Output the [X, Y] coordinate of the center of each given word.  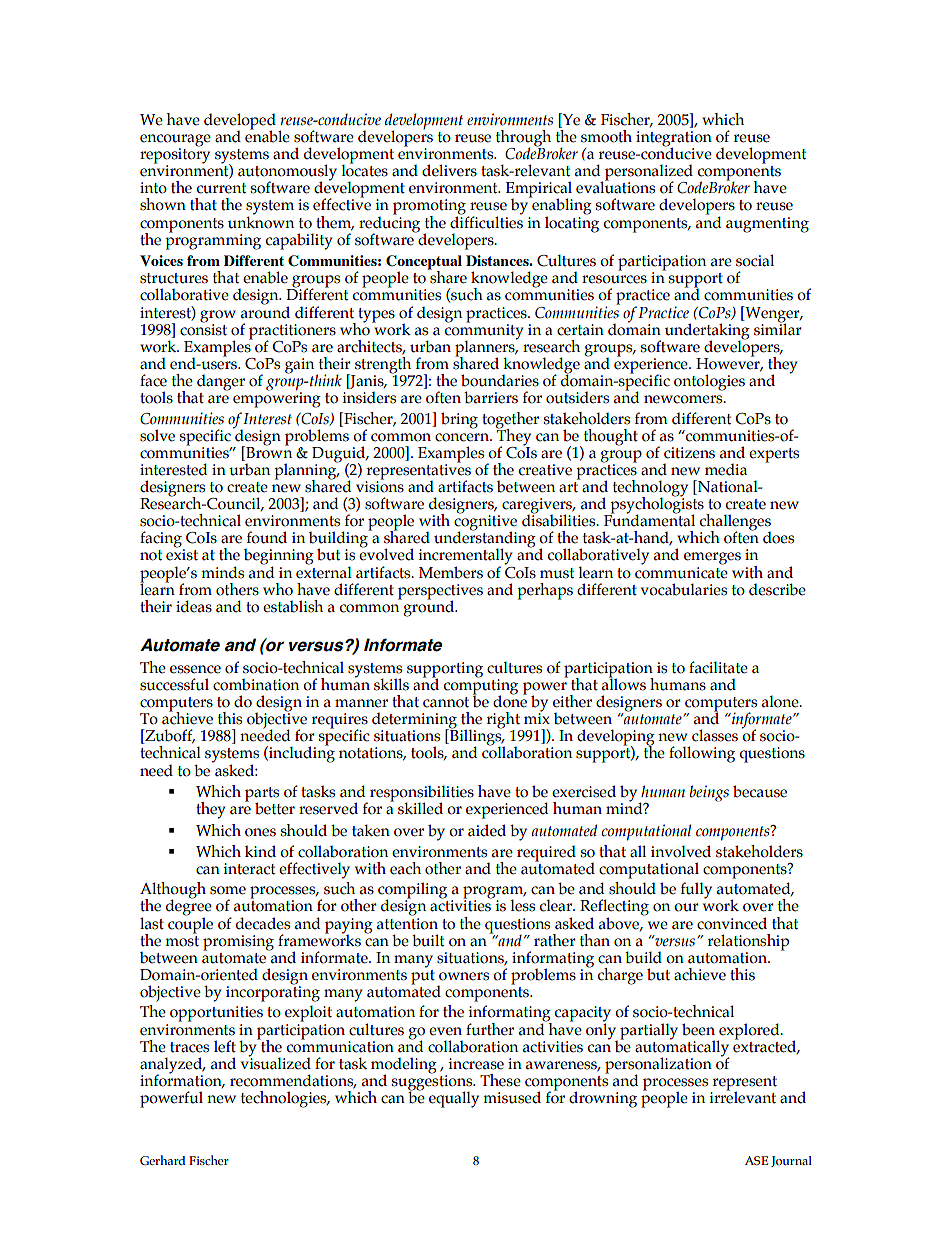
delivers [449, 170]
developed [240, 122]
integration [674, 140]
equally [454, 1099]
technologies [285, 1099]
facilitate [718, 667]
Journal [791, 1161]
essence [195, 669]
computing [481, 687]
